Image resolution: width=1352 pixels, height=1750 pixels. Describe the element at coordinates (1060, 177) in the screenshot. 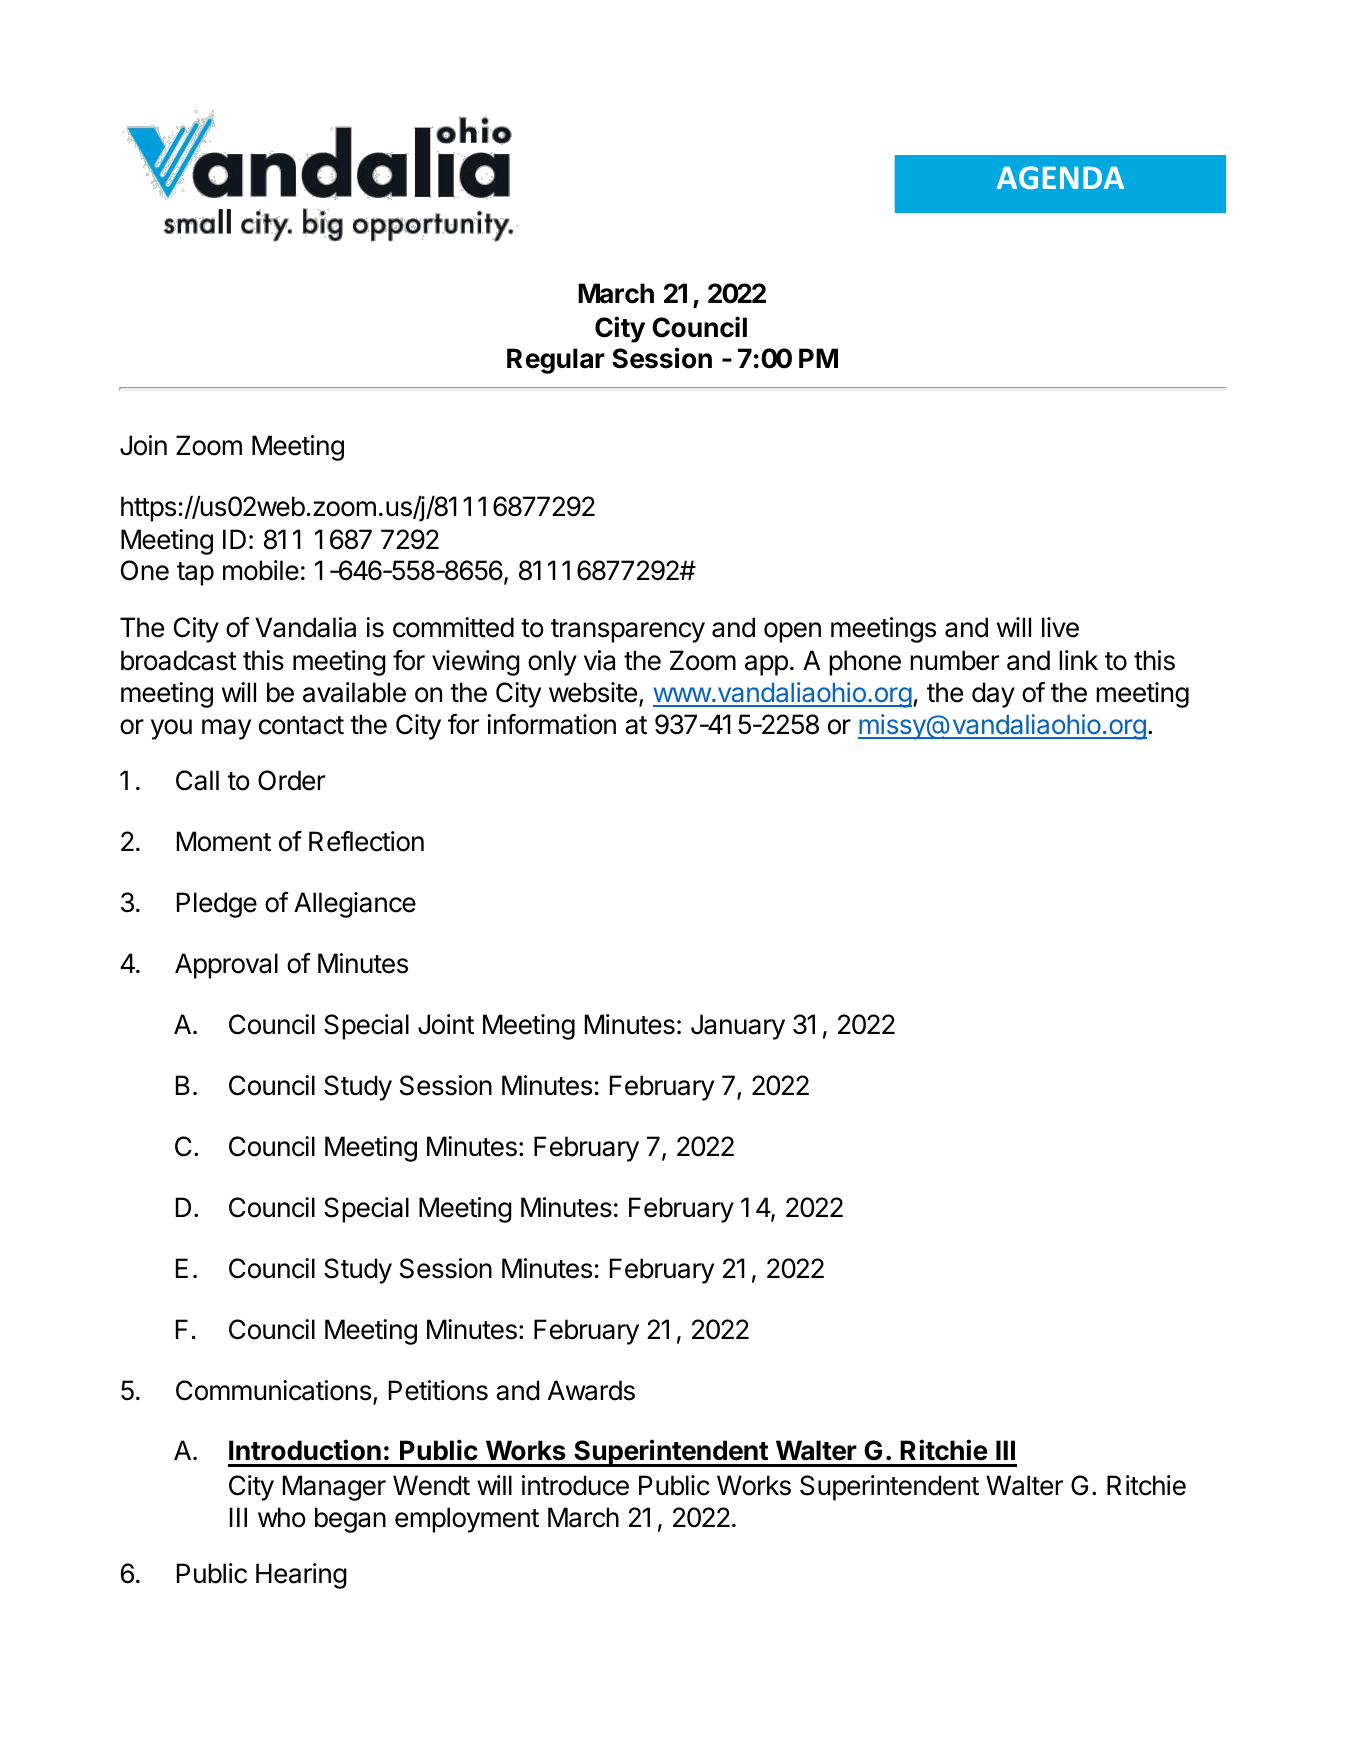

I see `AGENDA` at that location.
